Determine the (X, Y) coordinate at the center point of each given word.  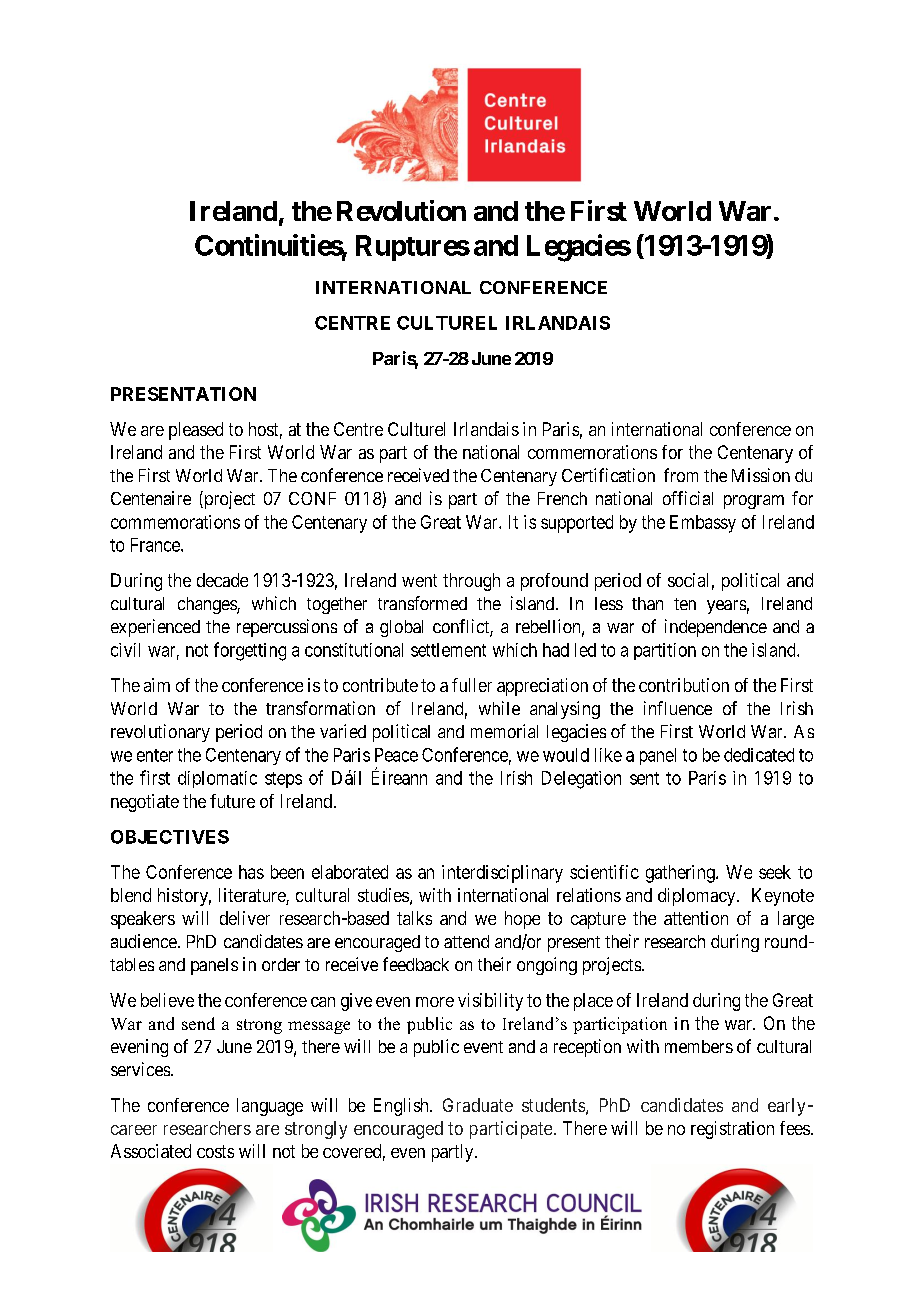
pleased (196, 431)
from (681, 475)
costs (215, 1151)
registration (732, 1130)
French (562, 498)
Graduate (478, 1105)
